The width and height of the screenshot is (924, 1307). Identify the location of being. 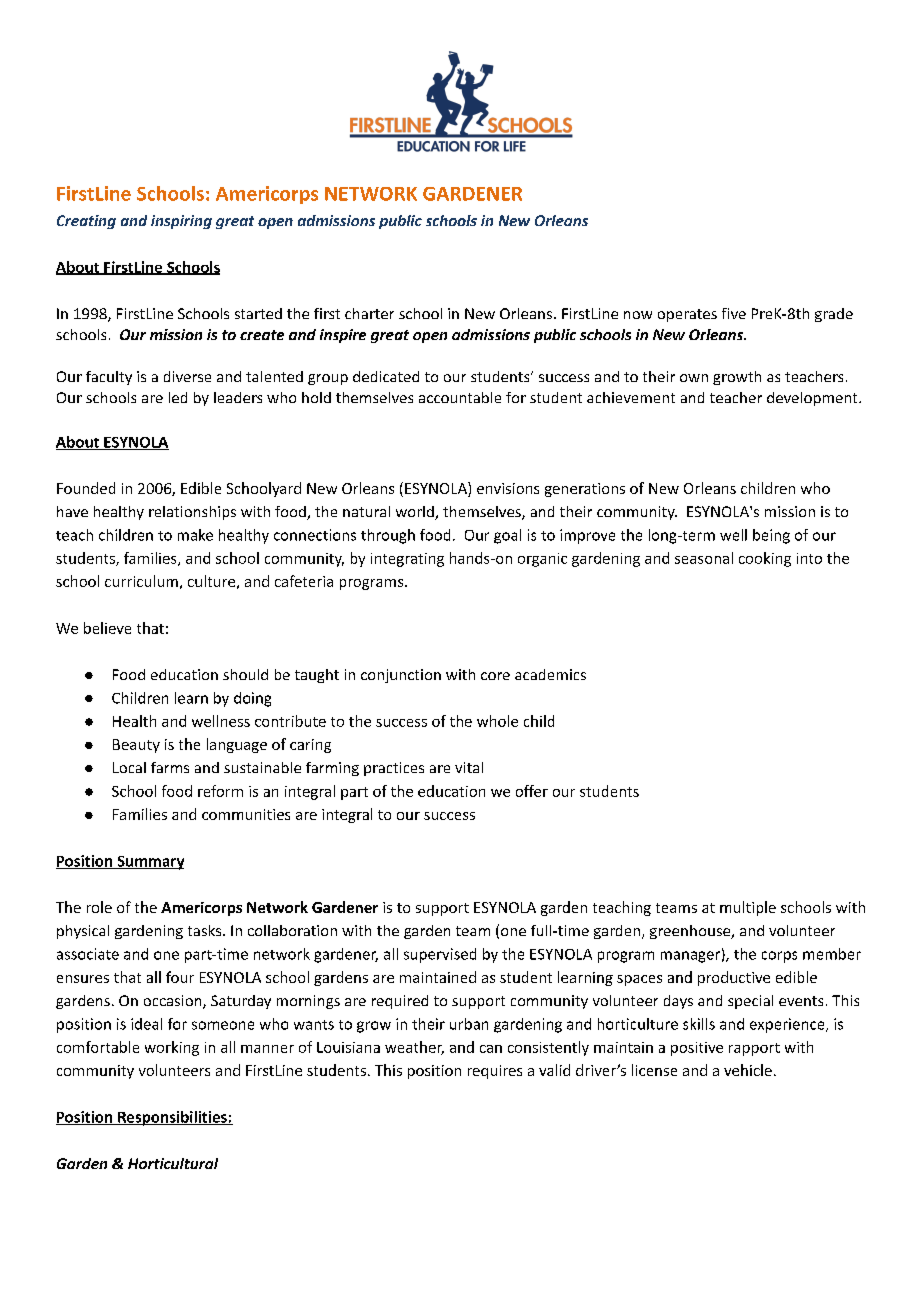
(771, 536).
